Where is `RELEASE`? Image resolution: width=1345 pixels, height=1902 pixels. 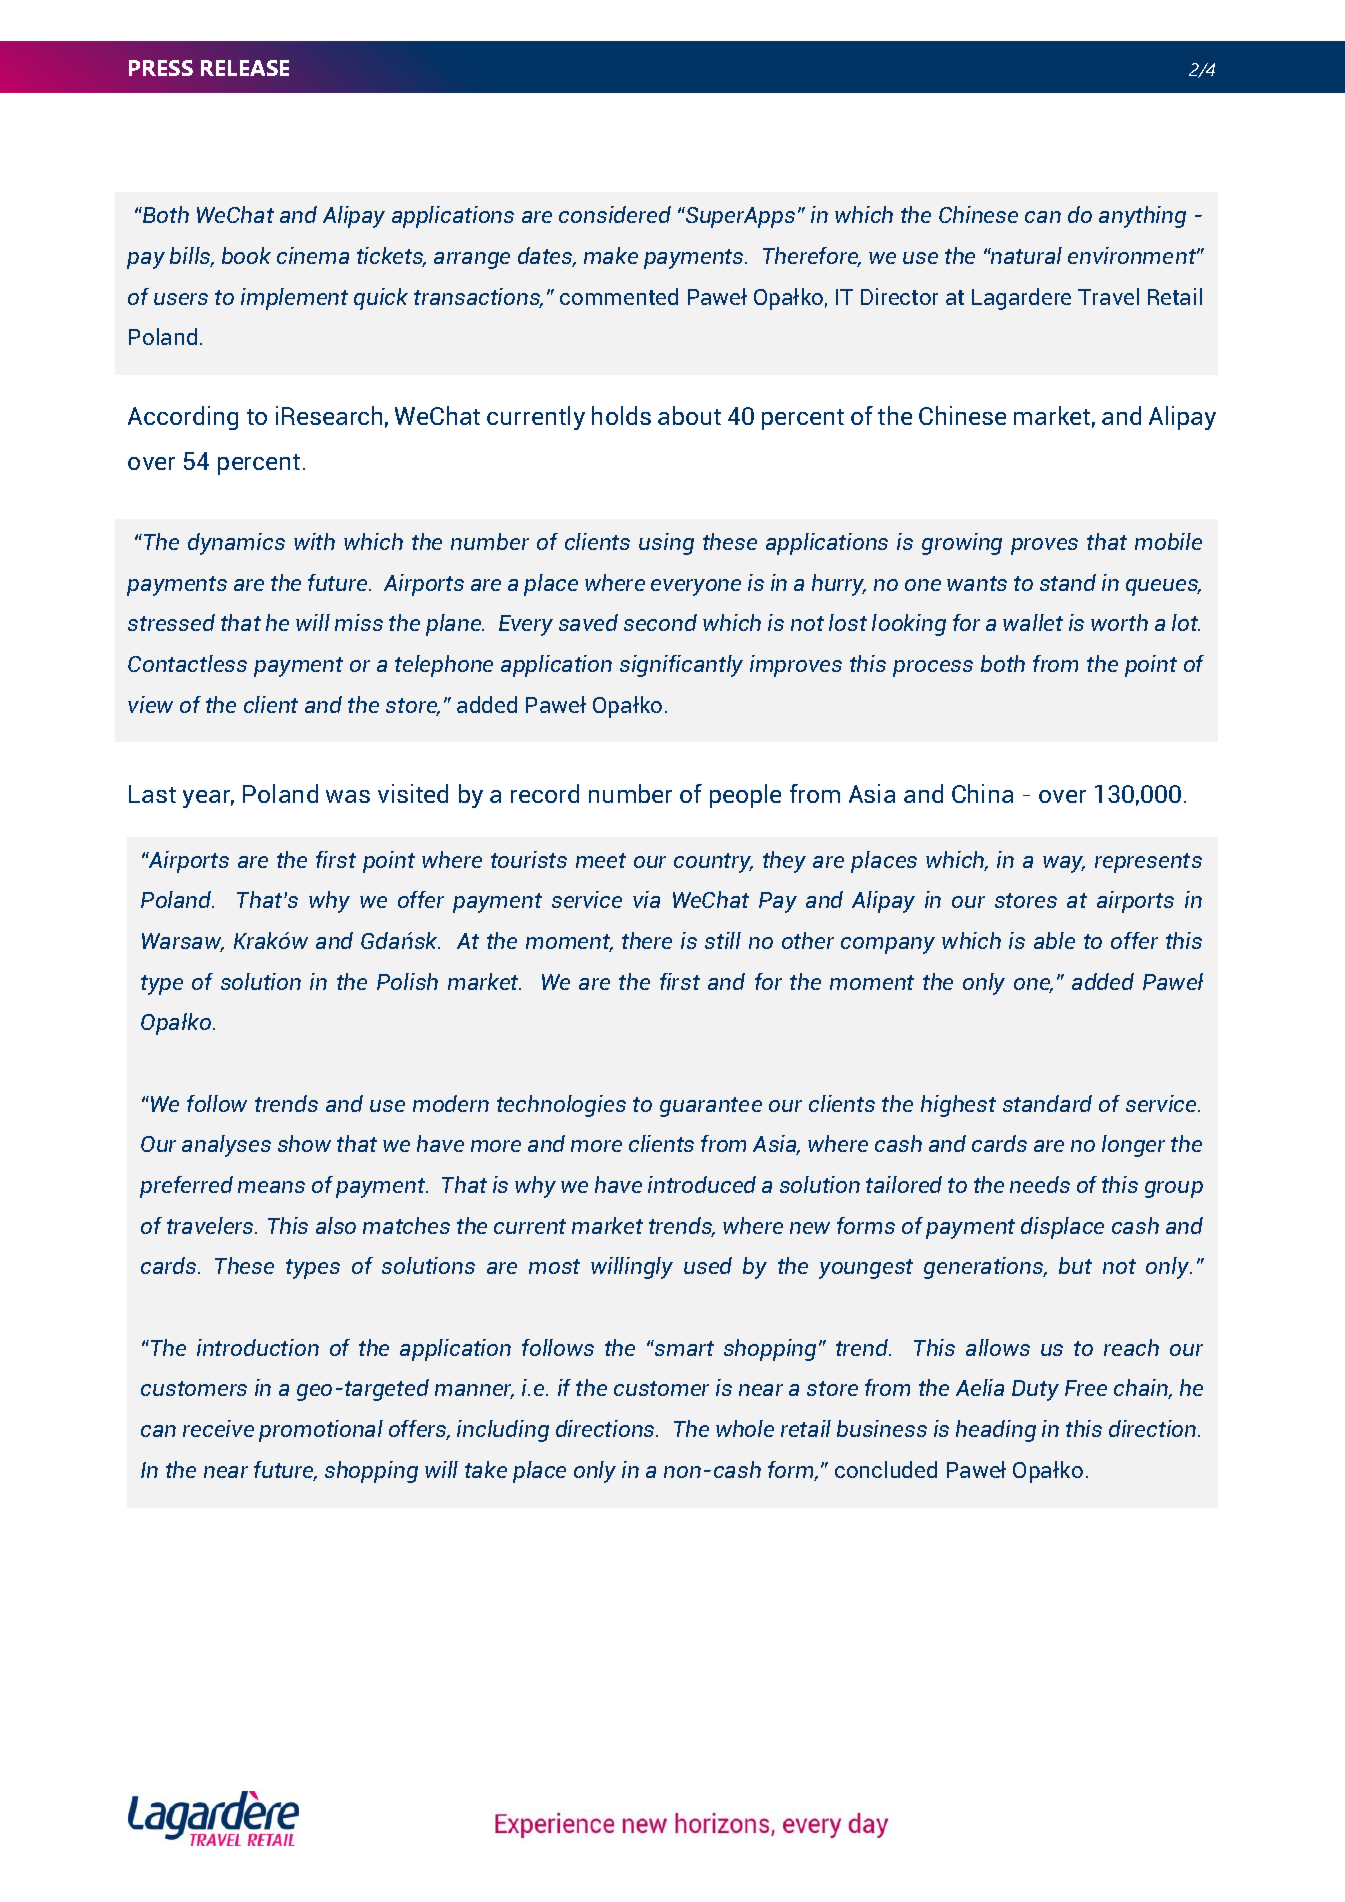
RELEASE is located at coordinates (245, 68).
